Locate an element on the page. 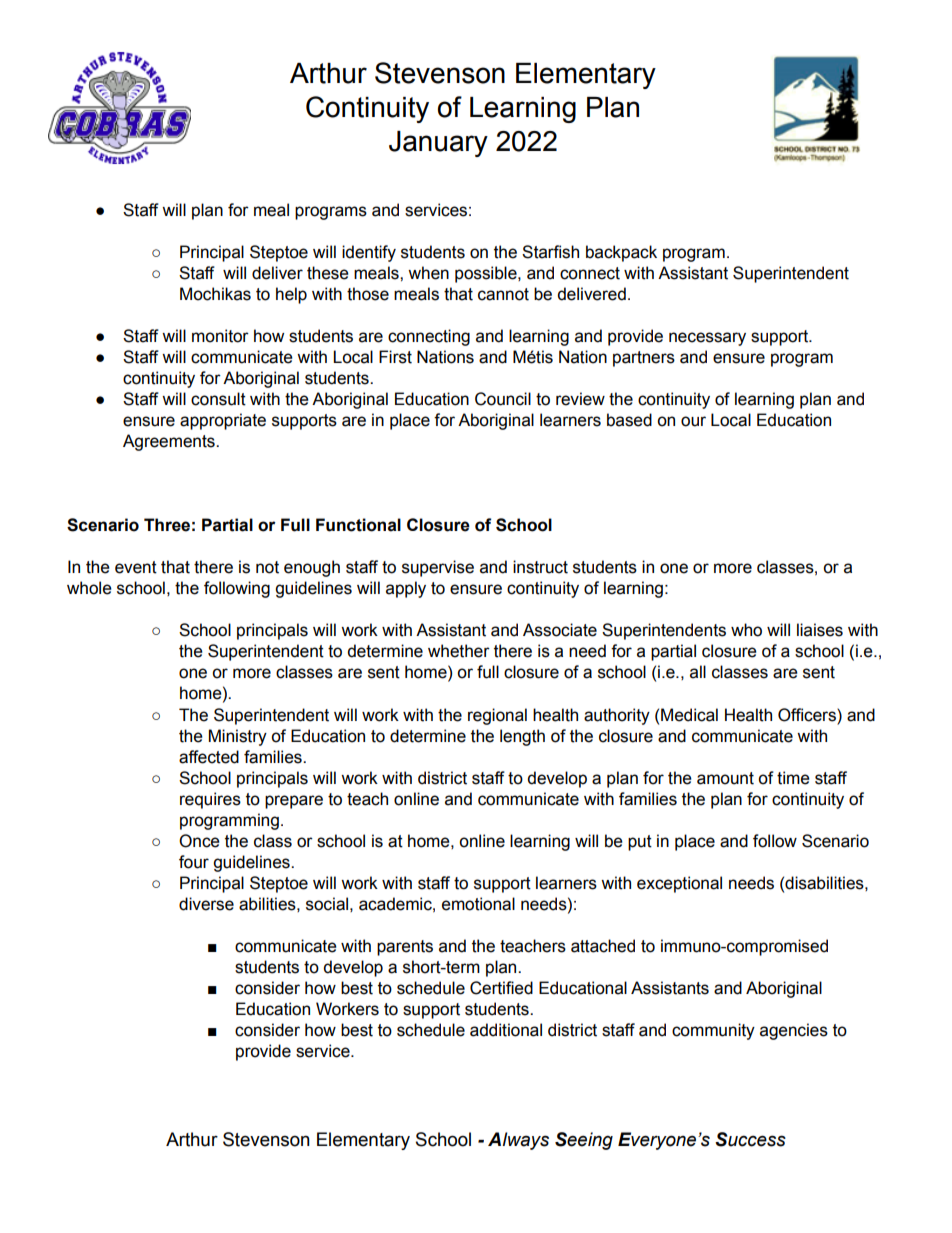 The width and height of the image is (952, 1233). diverse is located at coordinates (206, 904).
